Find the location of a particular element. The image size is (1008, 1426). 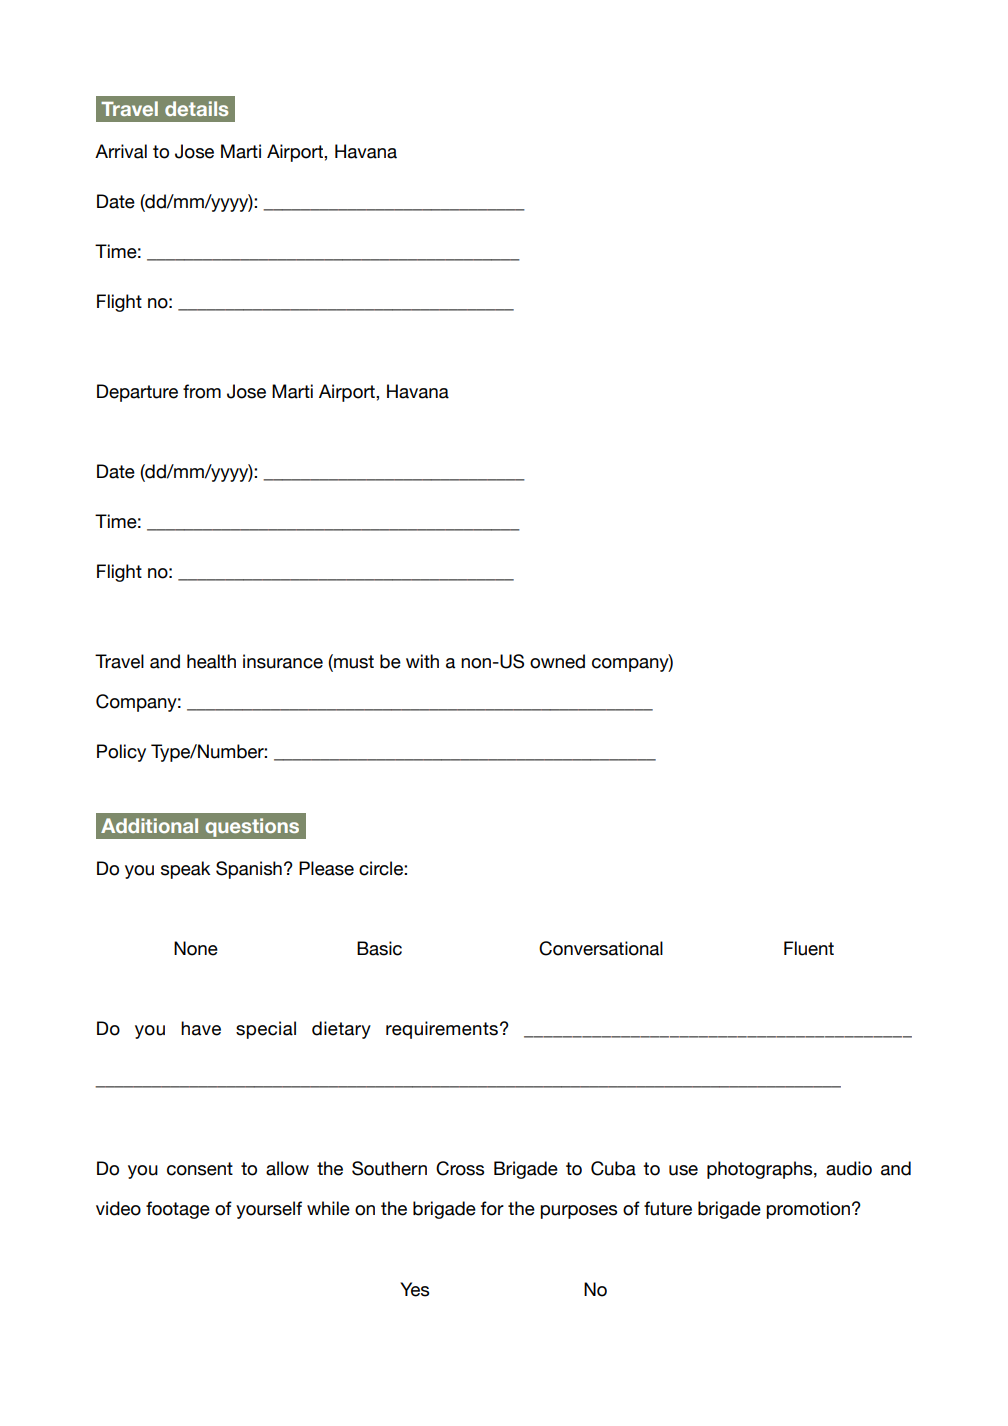

owned is located at coordinates (557, 661).
